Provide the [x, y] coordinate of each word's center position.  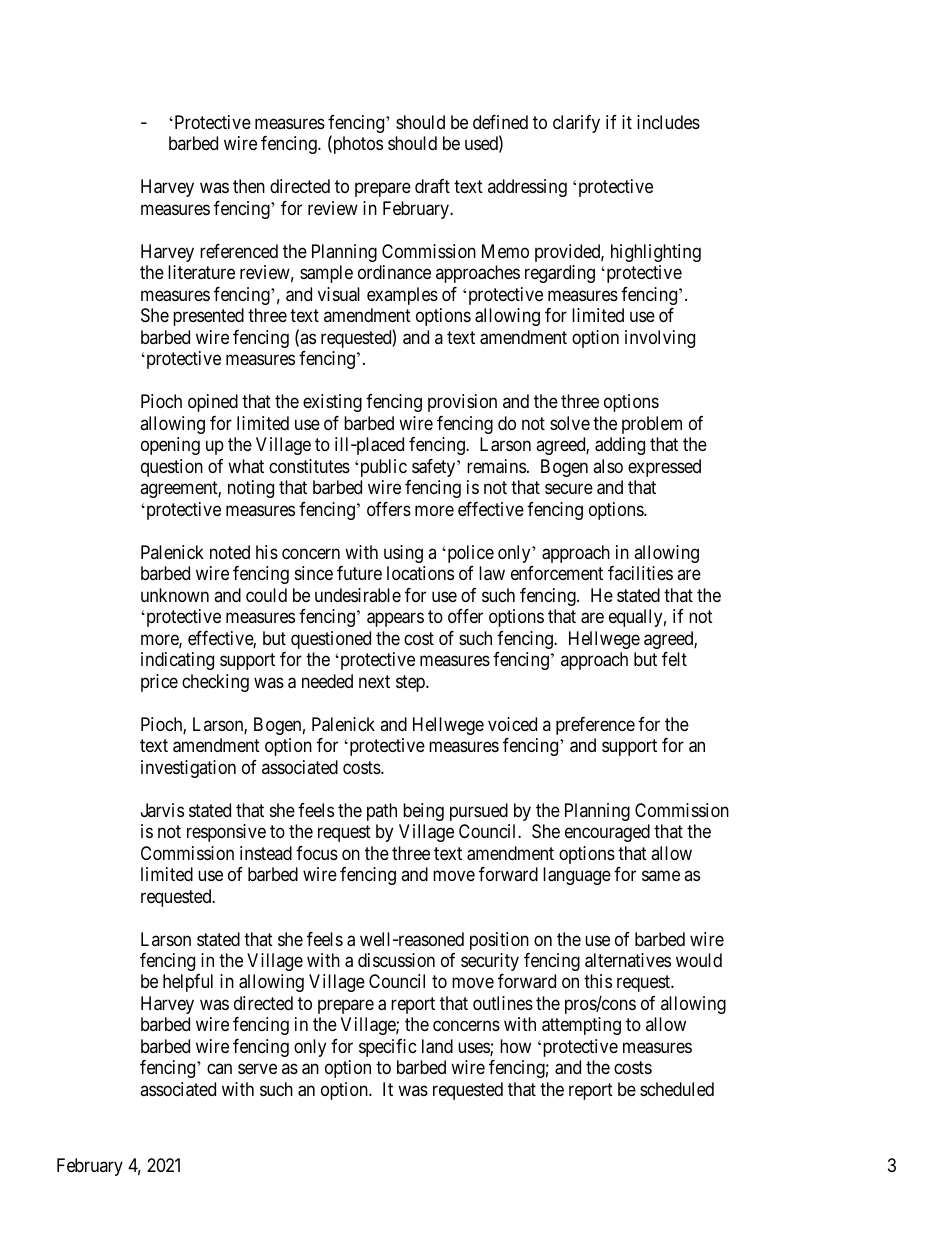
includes [668, 122]
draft [432, 186]
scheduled [677, 1089]
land [437, 1046]
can [219, 1069]
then [249, 186]
